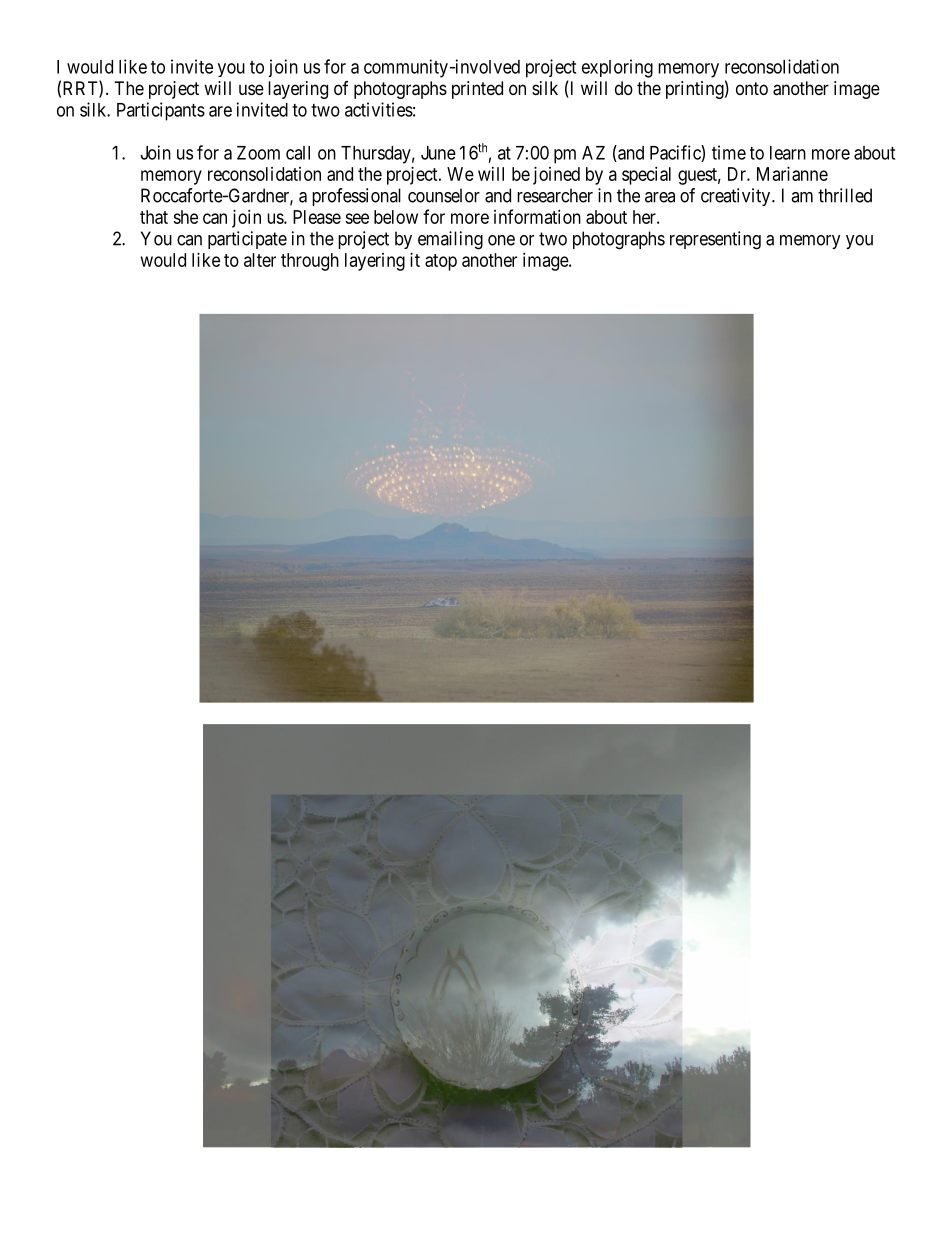  What do you see at coordinates (260, 260) in the screenshot?
I see `alter` at bounding box center [260, 260].
